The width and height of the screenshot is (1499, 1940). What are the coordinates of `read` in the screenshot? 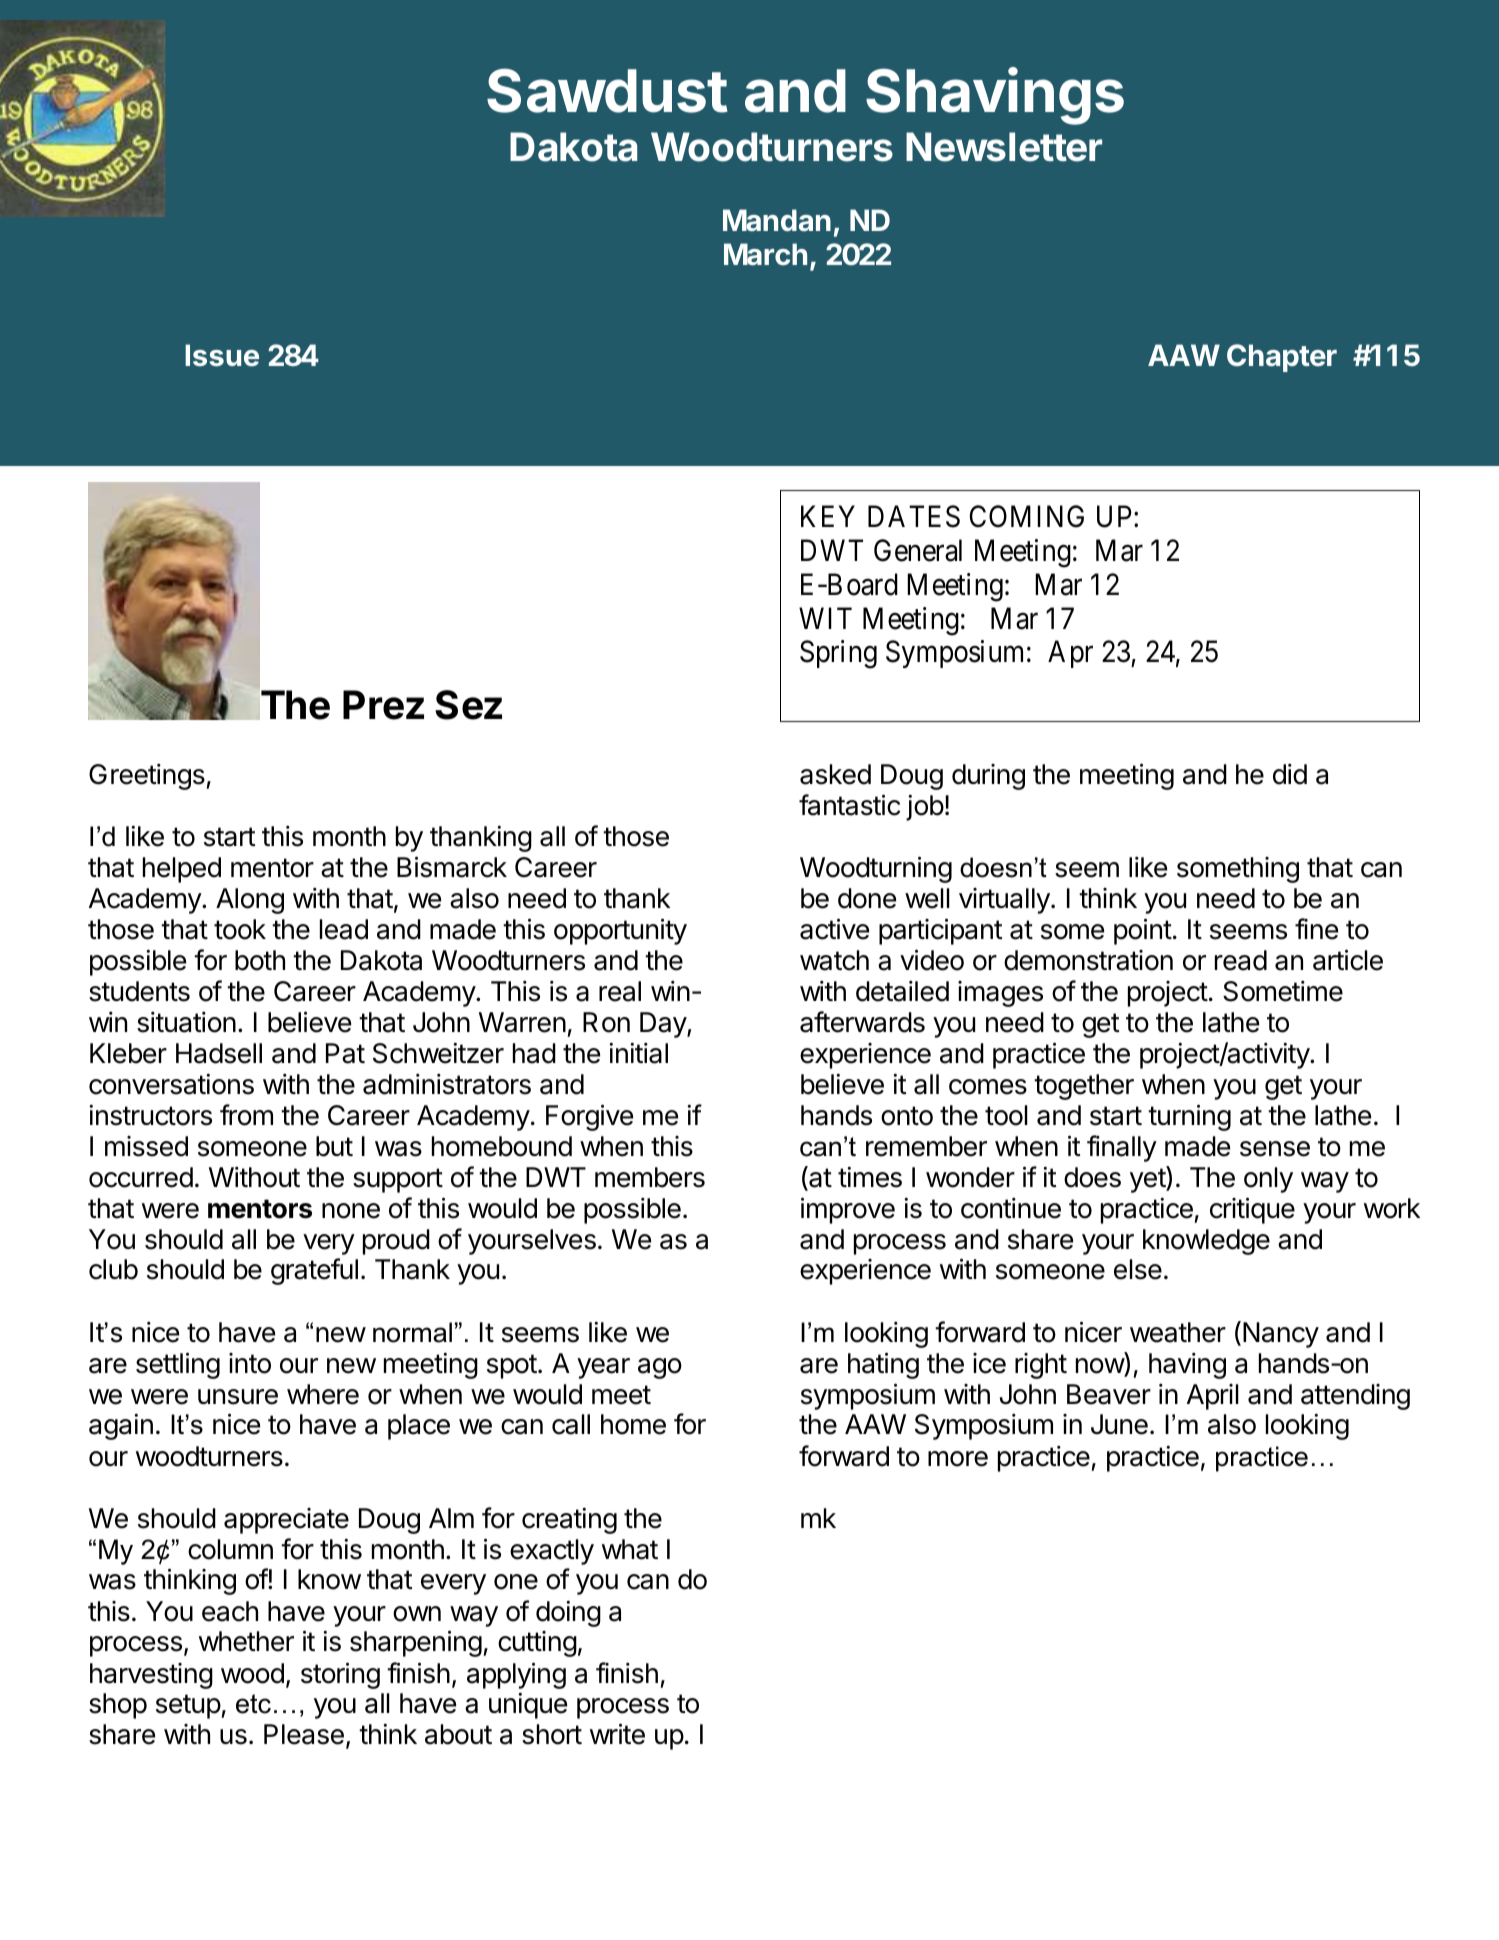 It's located at (1241, 960).
